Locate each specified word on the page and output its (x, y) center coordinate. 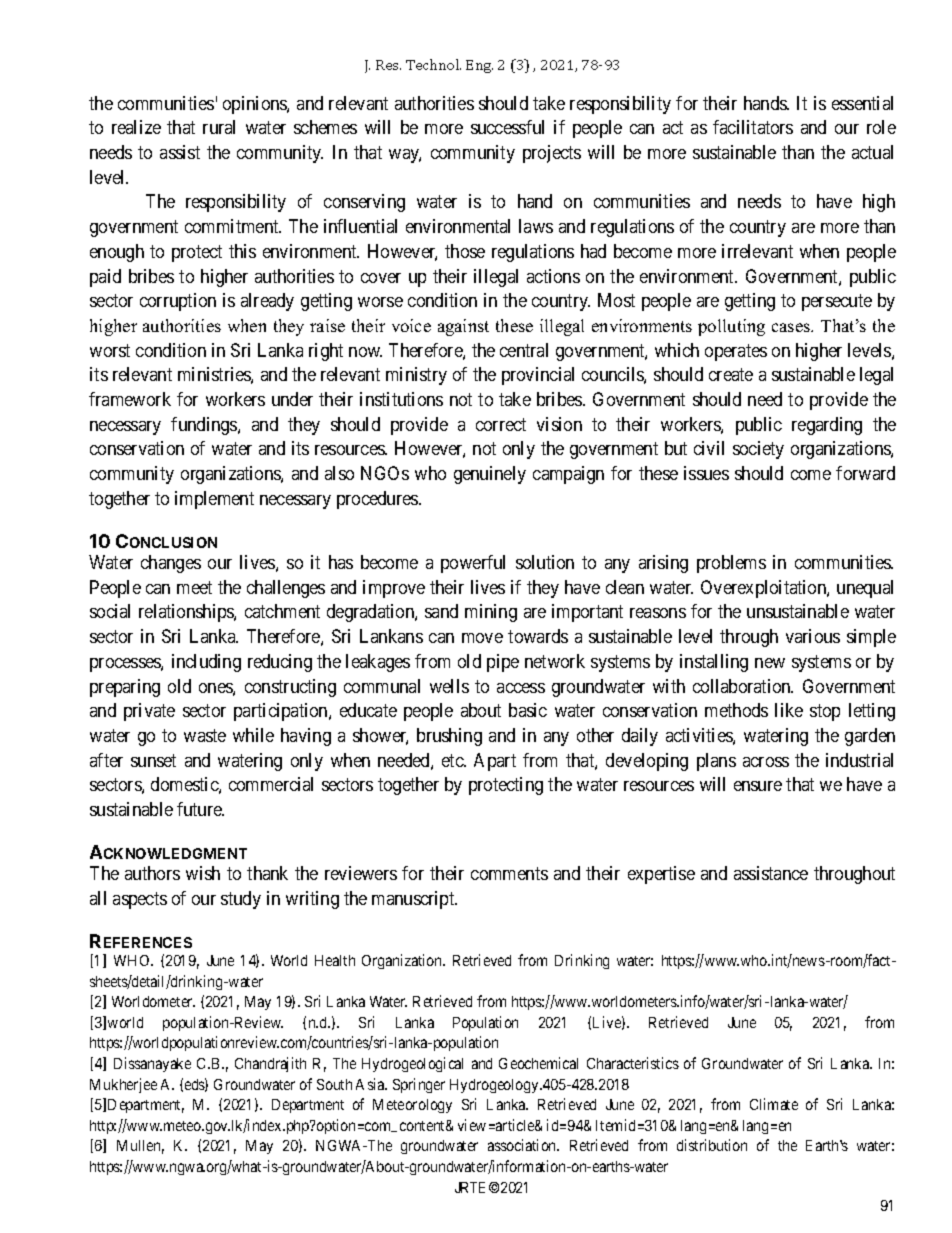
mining (491, 613)
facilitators (753, 127)
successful (507, 127)
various (813, 636)
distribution (712, 1145)
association (523, 1145)
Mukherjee (123, 1085)
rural (219, 127)
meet (194, 587)
